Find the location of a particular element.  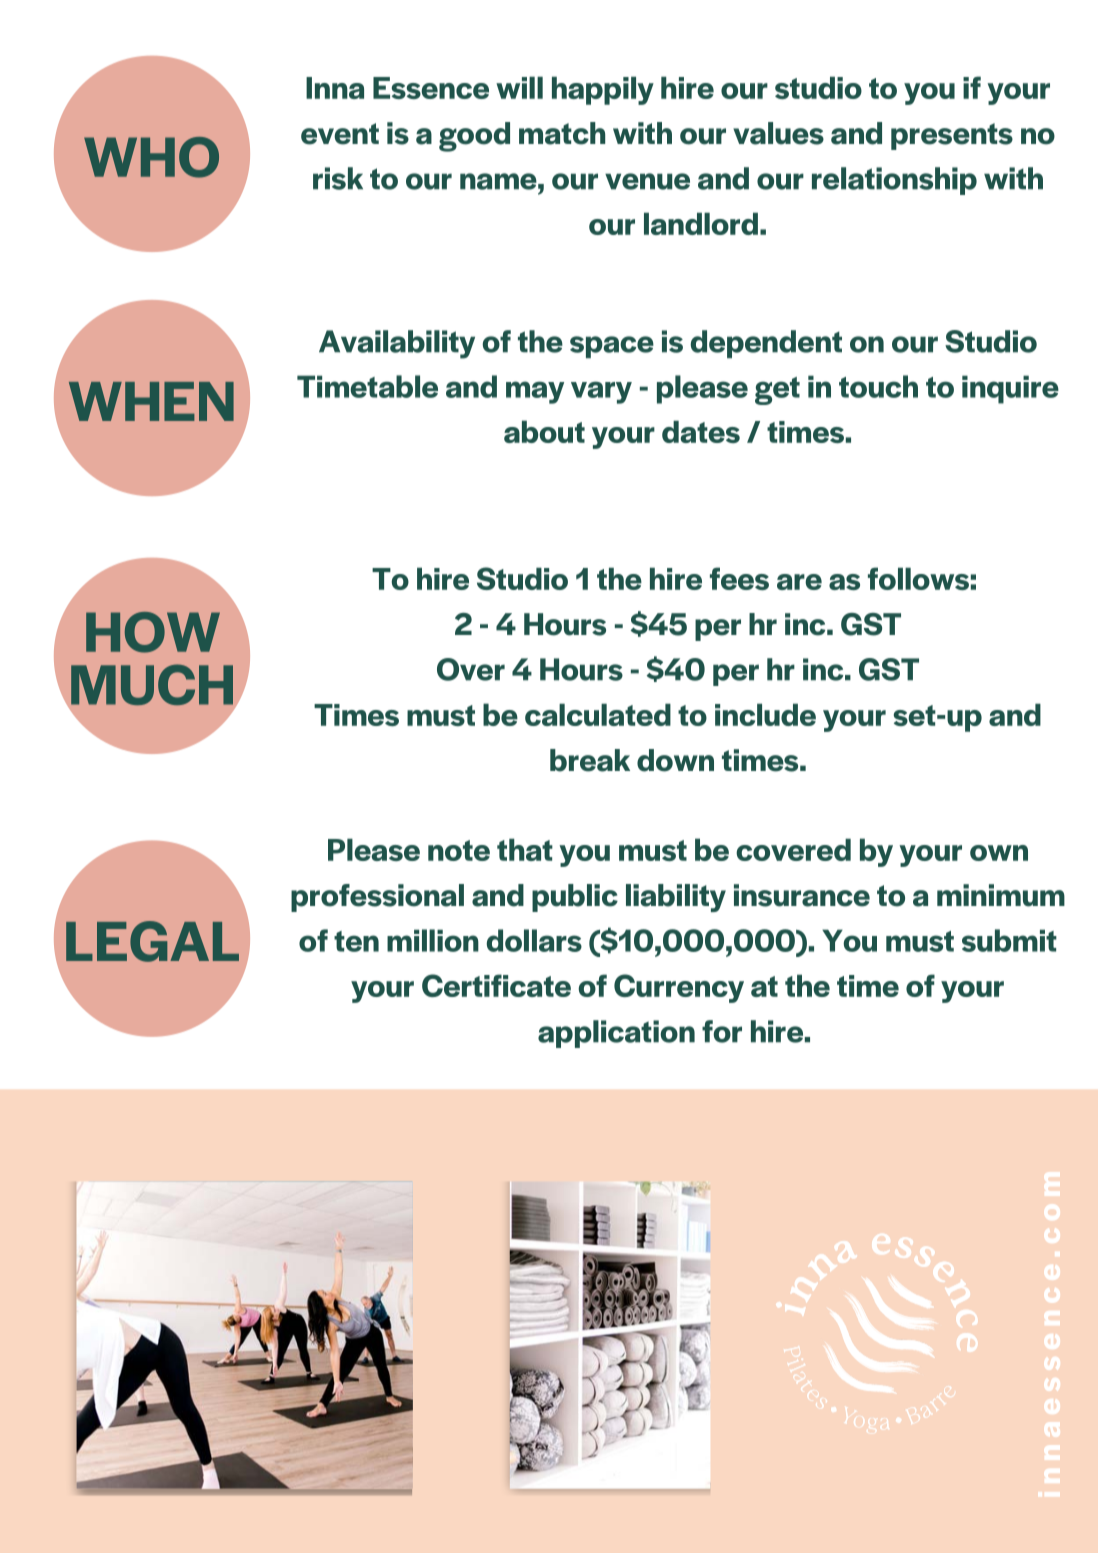

HOW is located at coordinates (153, 632).
